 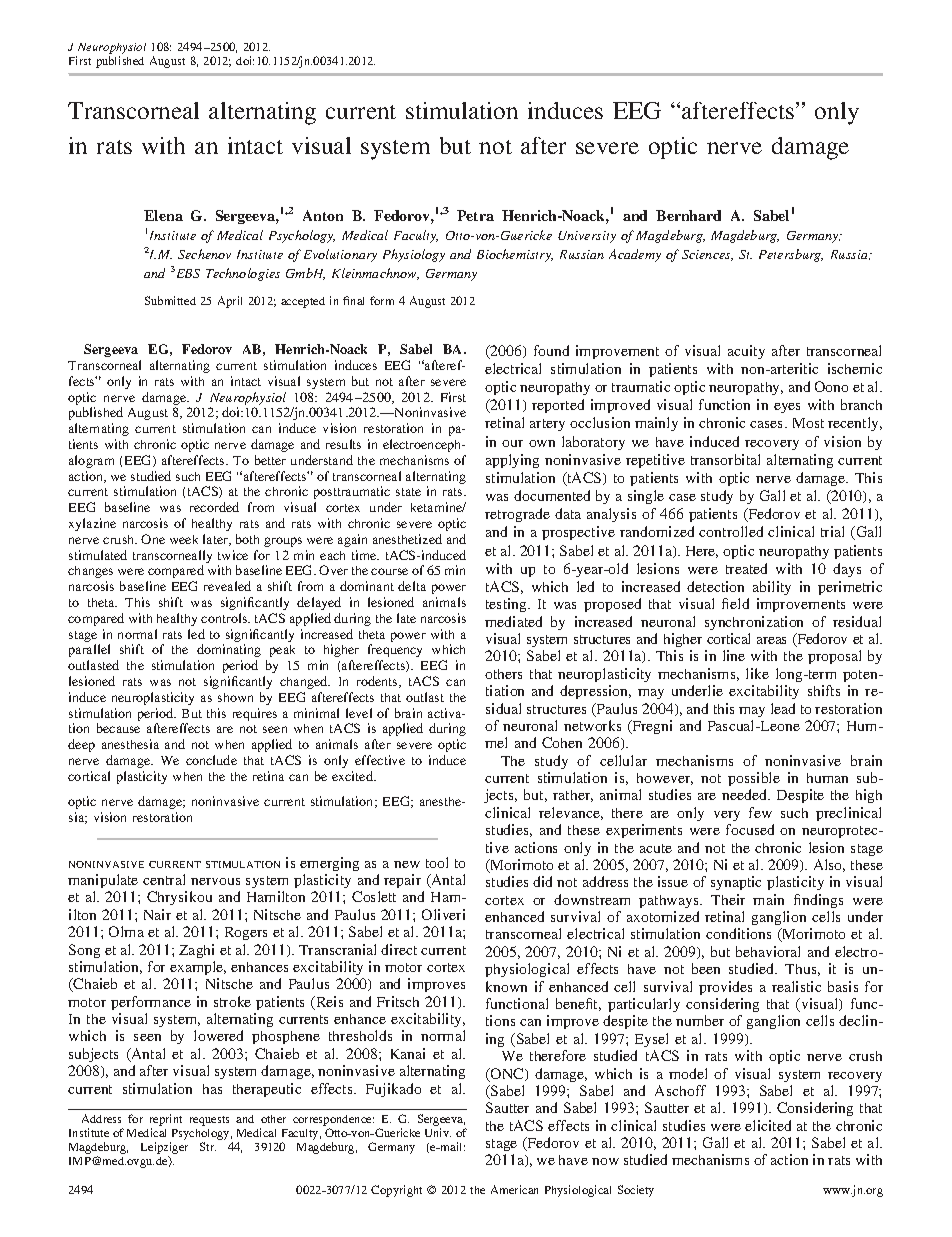 What do you see at coordinates (514, 1189) in the screenshot?
I see `American` at bounding box center [514, 1189].
